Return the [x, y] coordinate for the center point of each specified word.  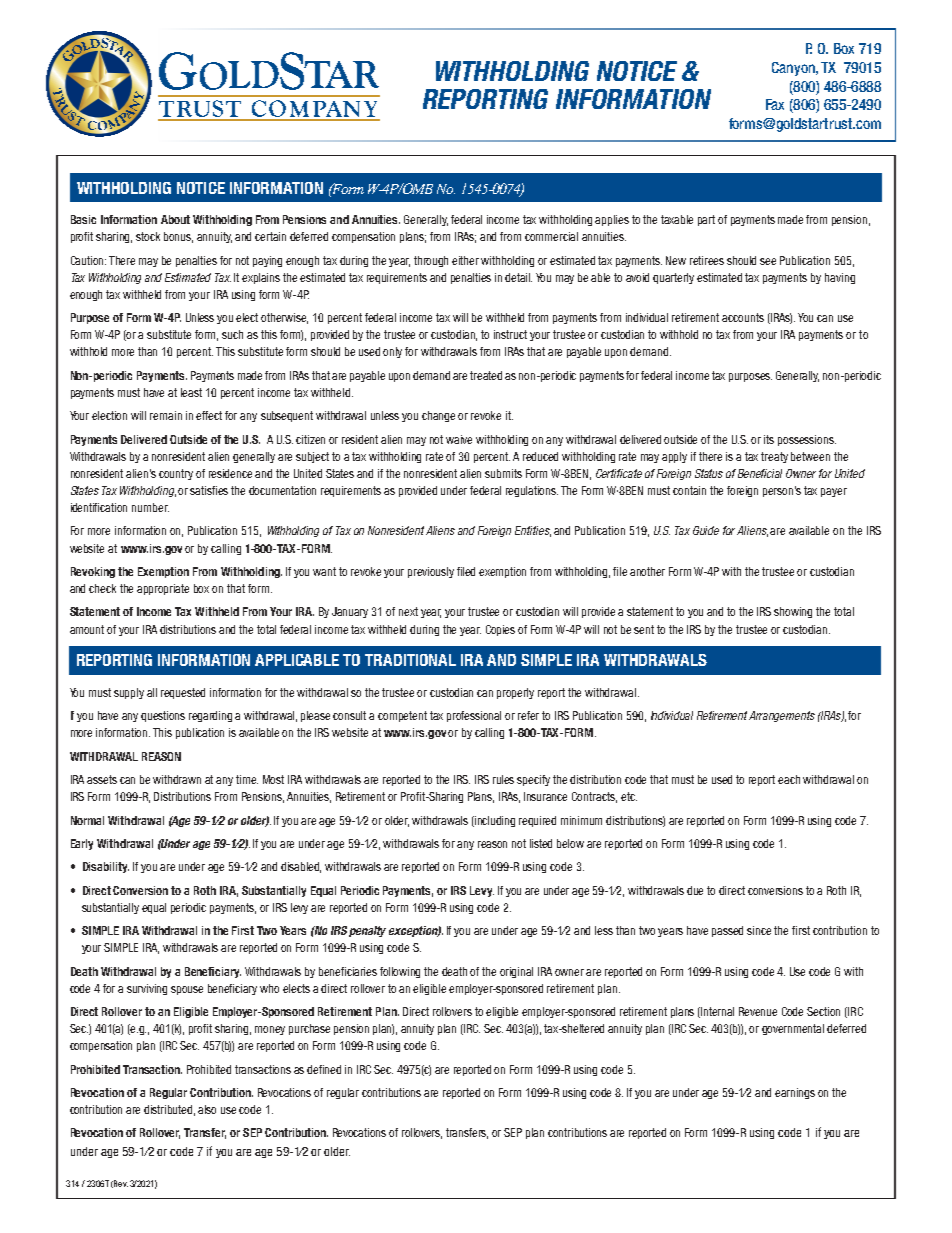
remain [166, 415]
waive [459, 439]
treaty [774, 457]
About [175, 219]
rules [503, 779]
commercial [551, 236]
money [270, 1030]
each [789, 779]
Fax [775, 104]
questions [163, 716]
